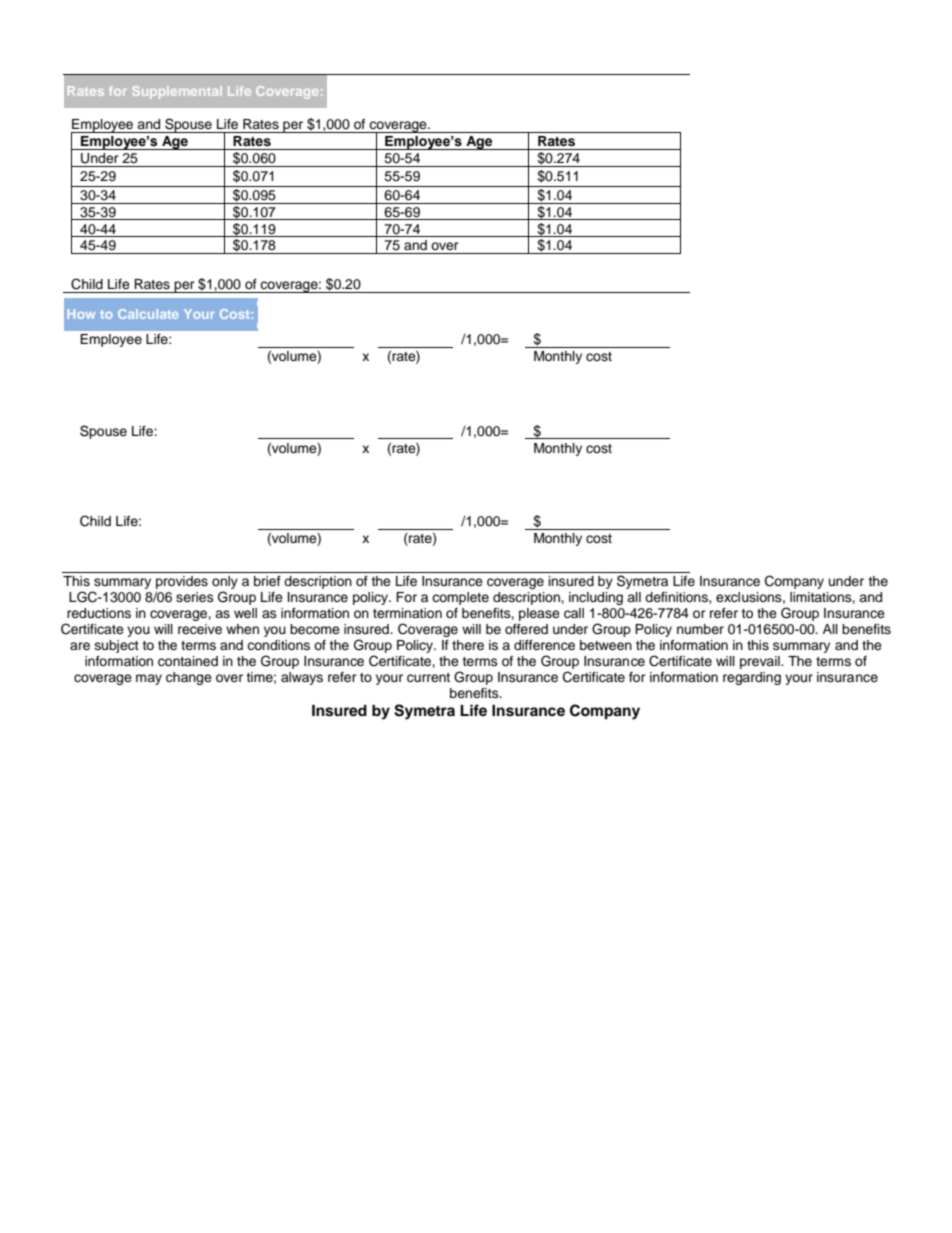  What do you see at coordinates (460, 598) in the page?
I see `complete` at bounding box center [460, 598].
